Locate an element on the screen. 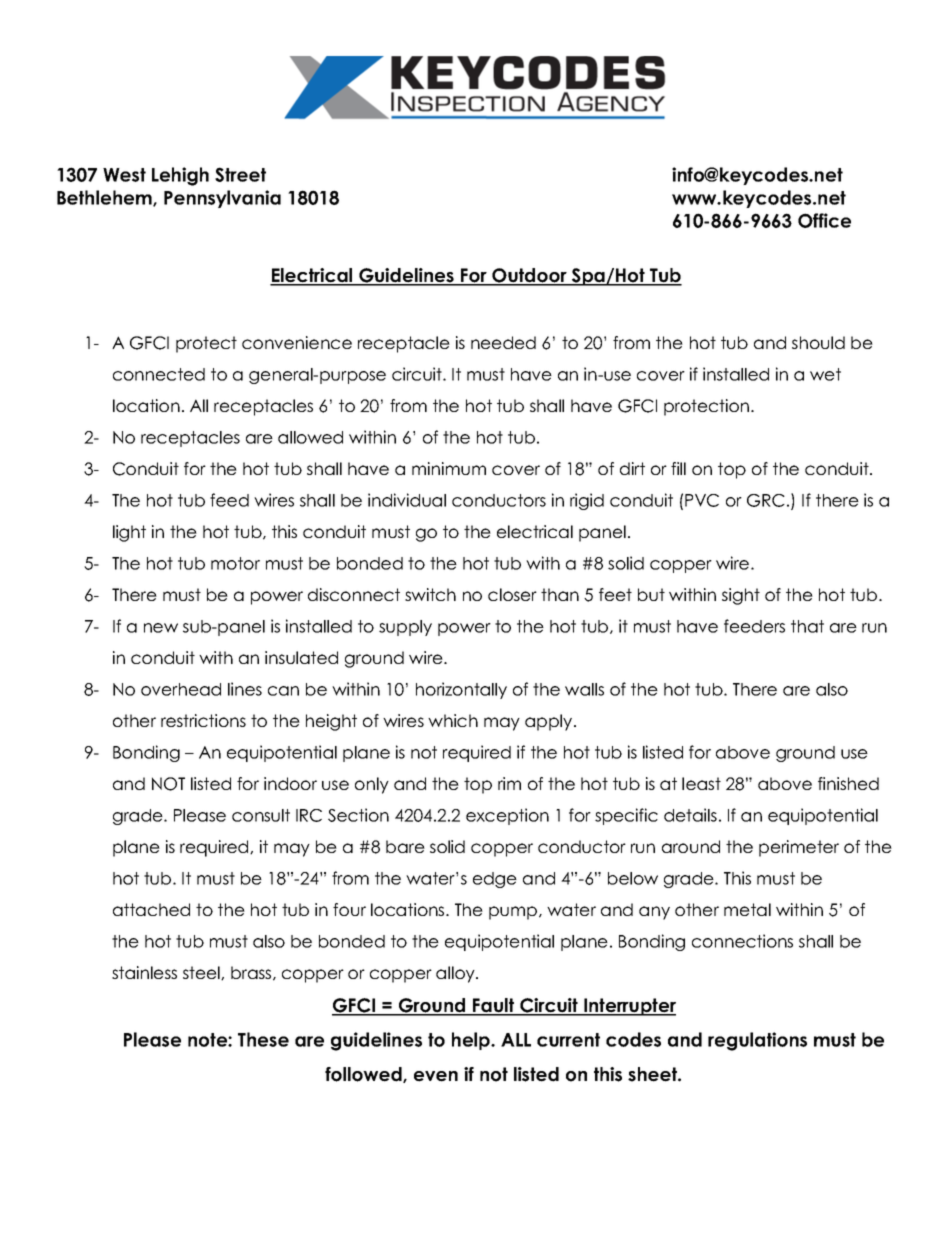 The width and height of the screenshot is (952, 1233). new is located at coordinates (161, 628).
